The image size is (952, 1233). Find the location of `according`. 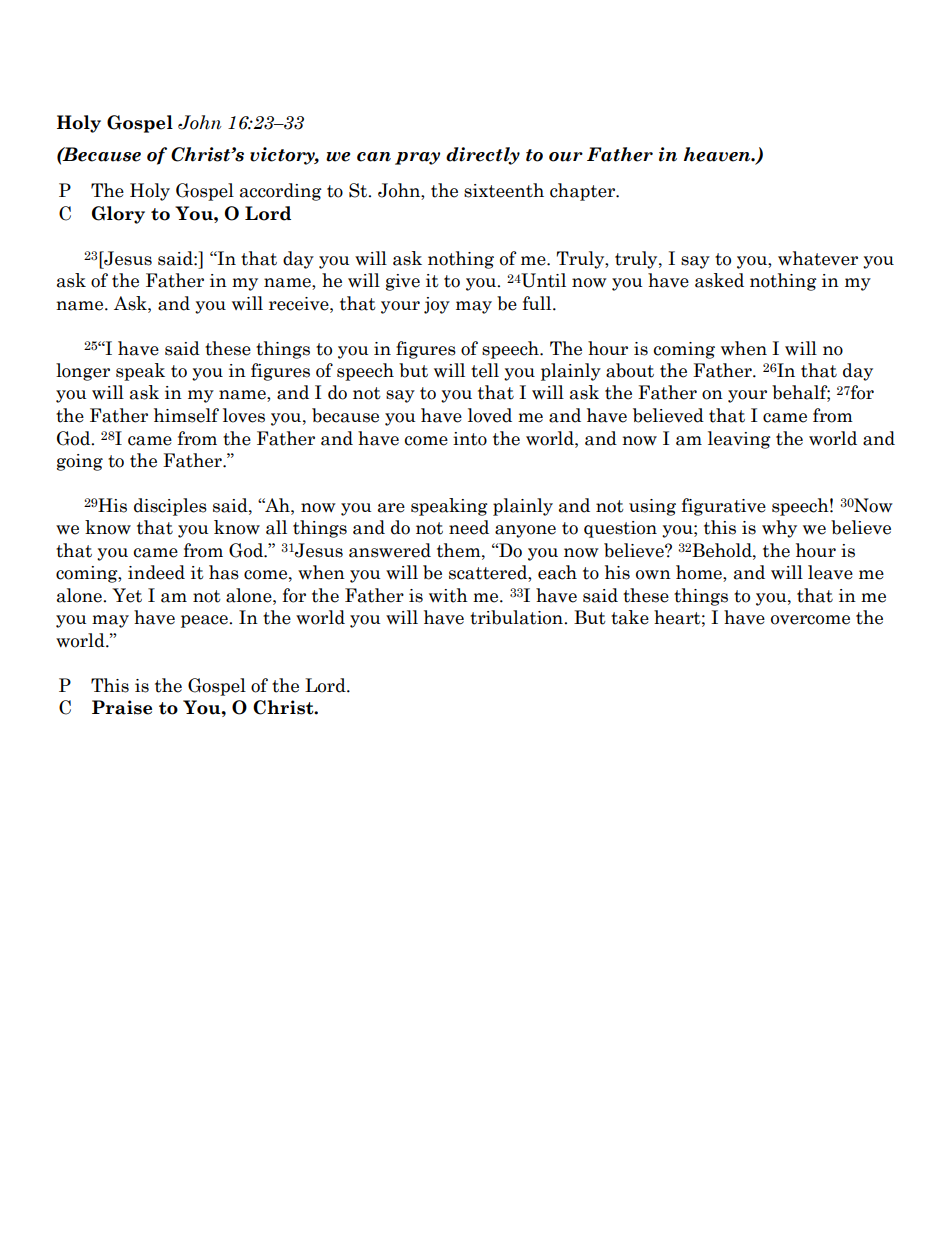

according is located at coordinates (281, 192).
